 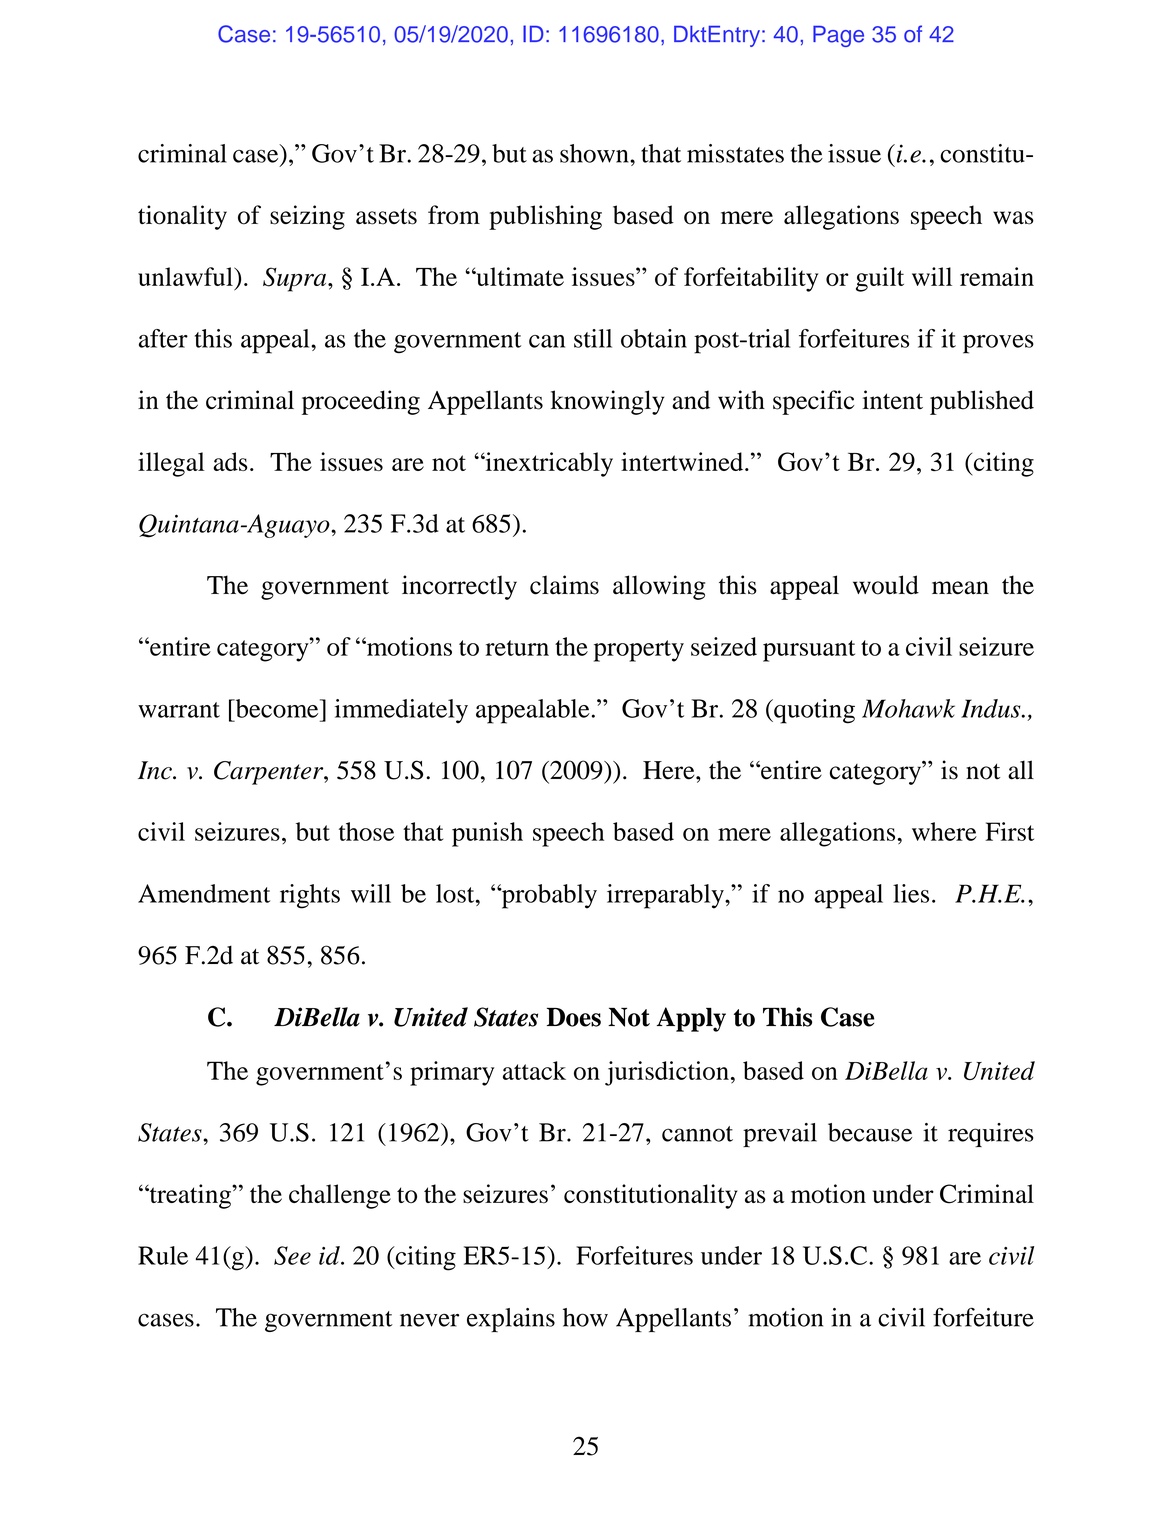 What do you see at coordinates (870, 1132) in the image?
I see `because` at bounding box center [870, 1132].
